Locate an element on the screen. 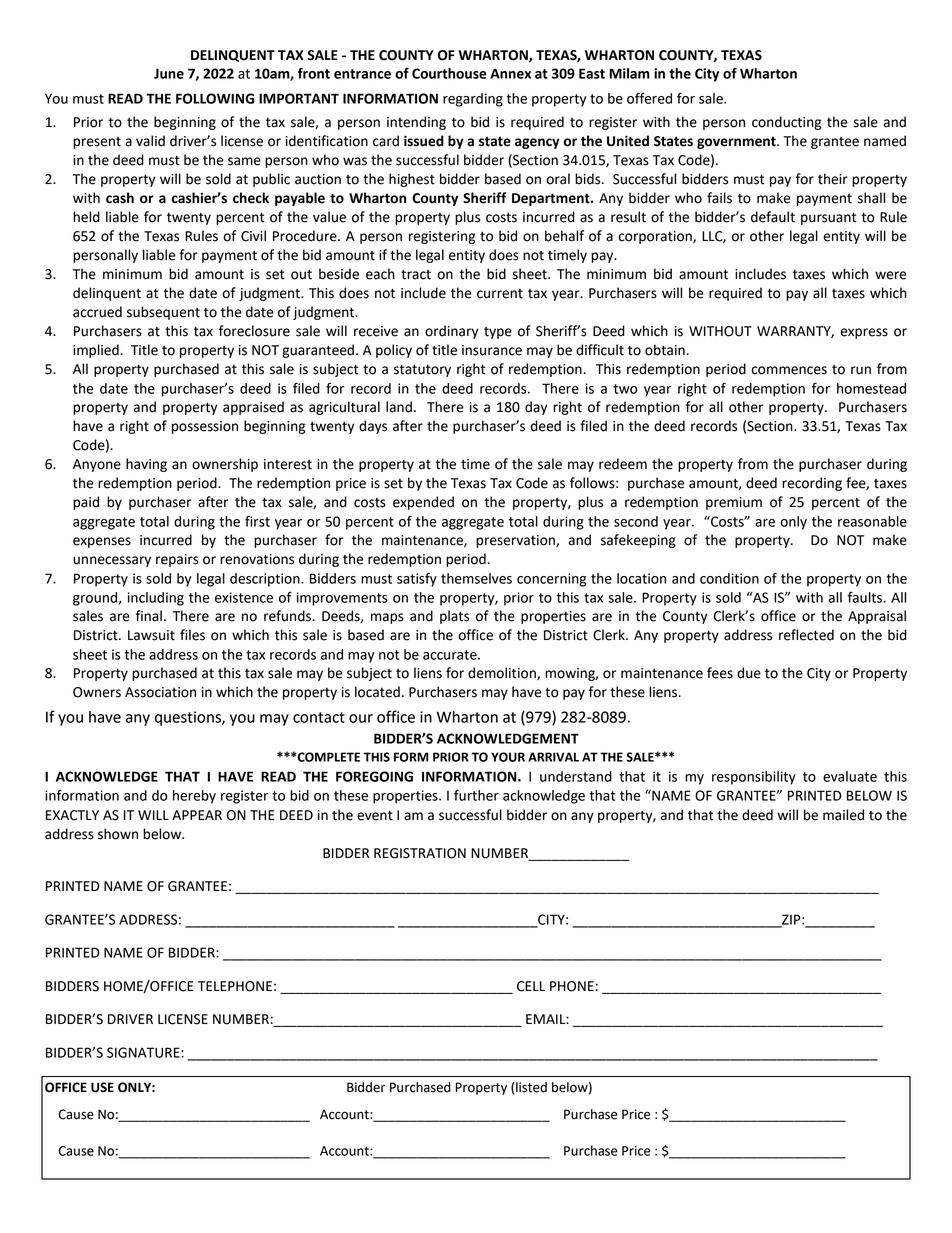 This screenshot has width=952, height=1233. FOLLOWING is located at coordinates (215, 98).
